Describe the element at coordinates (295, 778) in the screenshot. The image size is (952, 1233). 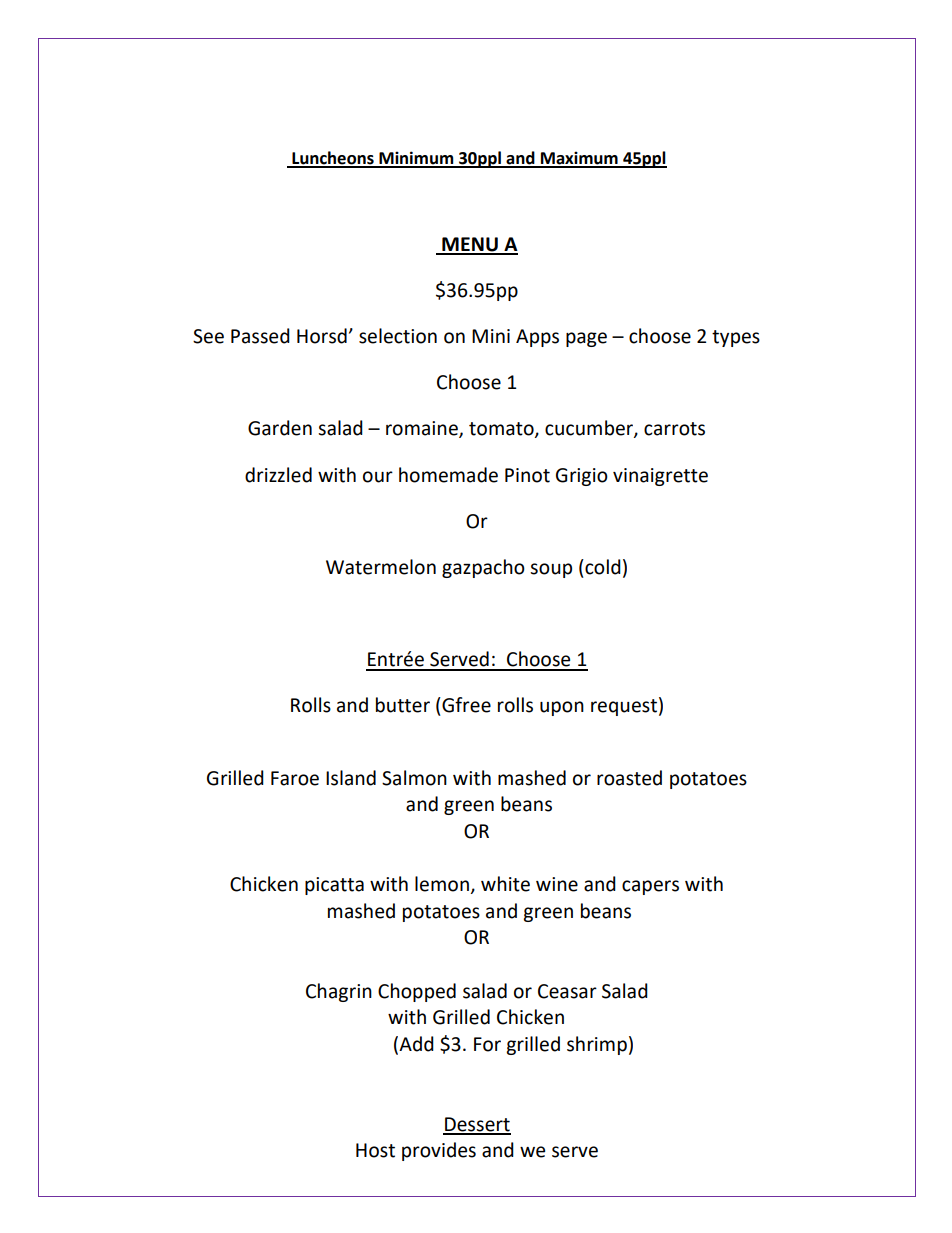
I see `Faroe` at that location.
